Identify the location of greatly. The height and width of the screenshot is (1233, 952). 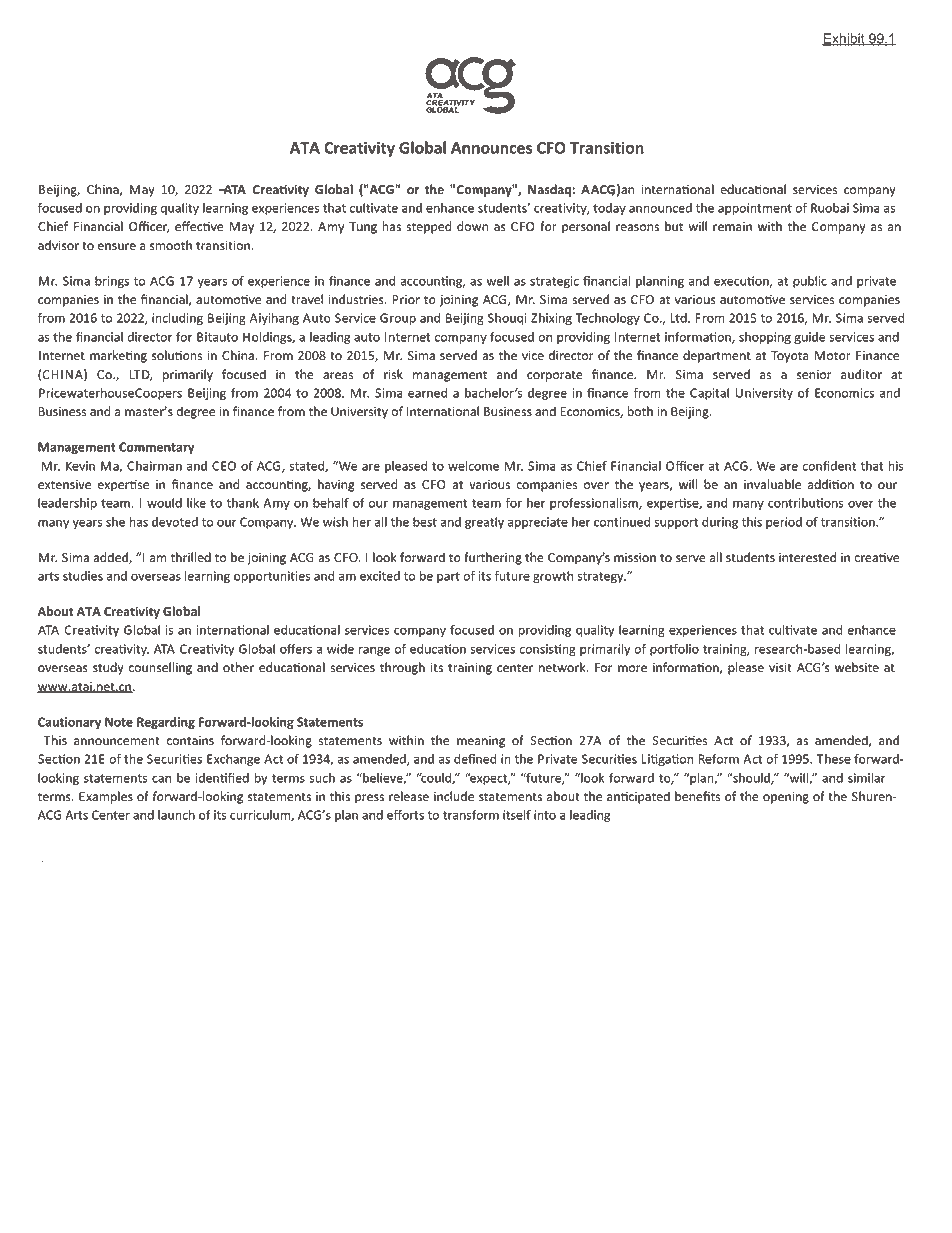
(484, 523).
